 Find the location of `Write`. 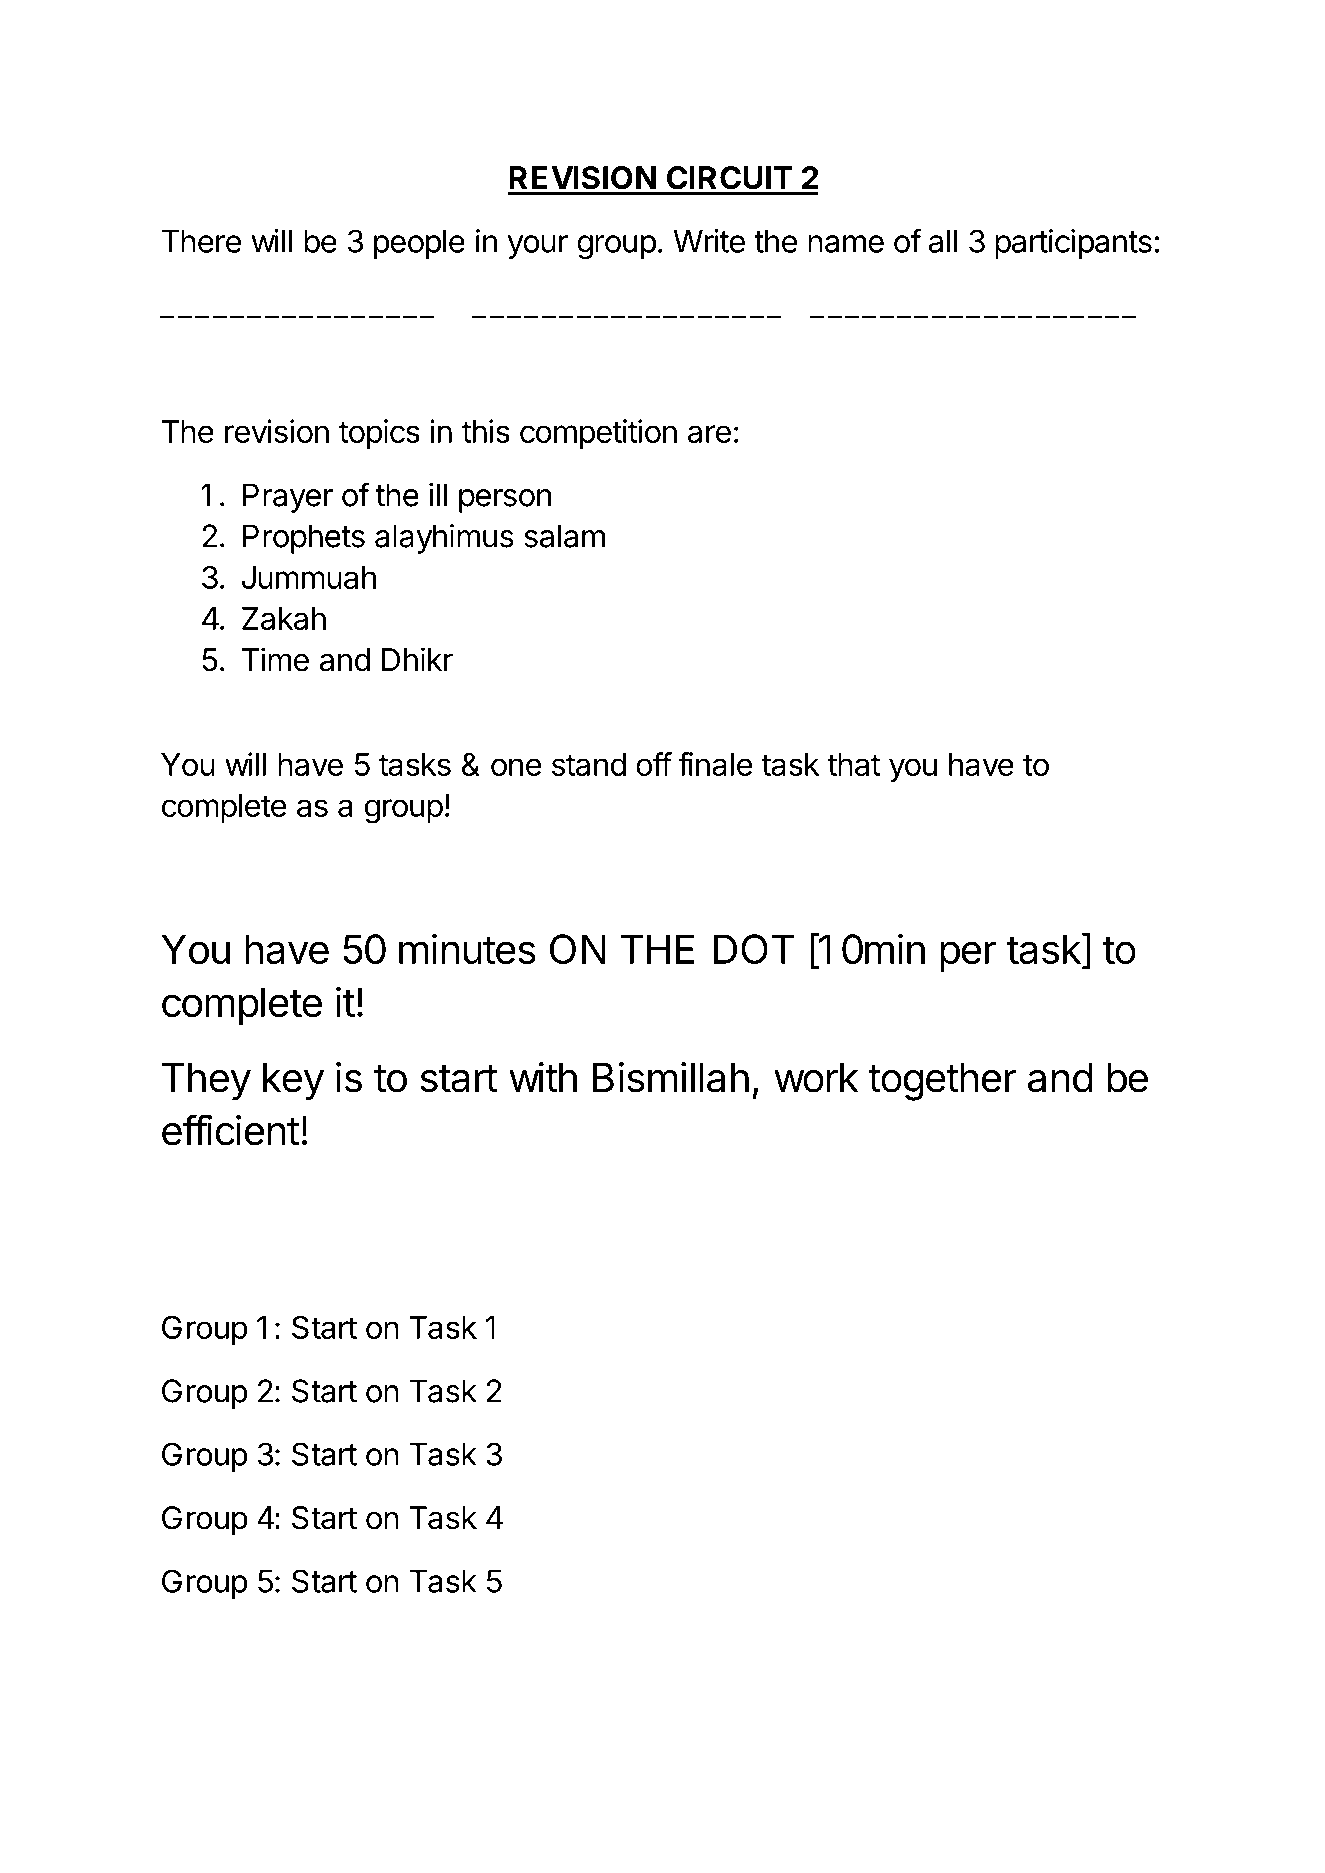

Write is located at coordinates (709, 241).
